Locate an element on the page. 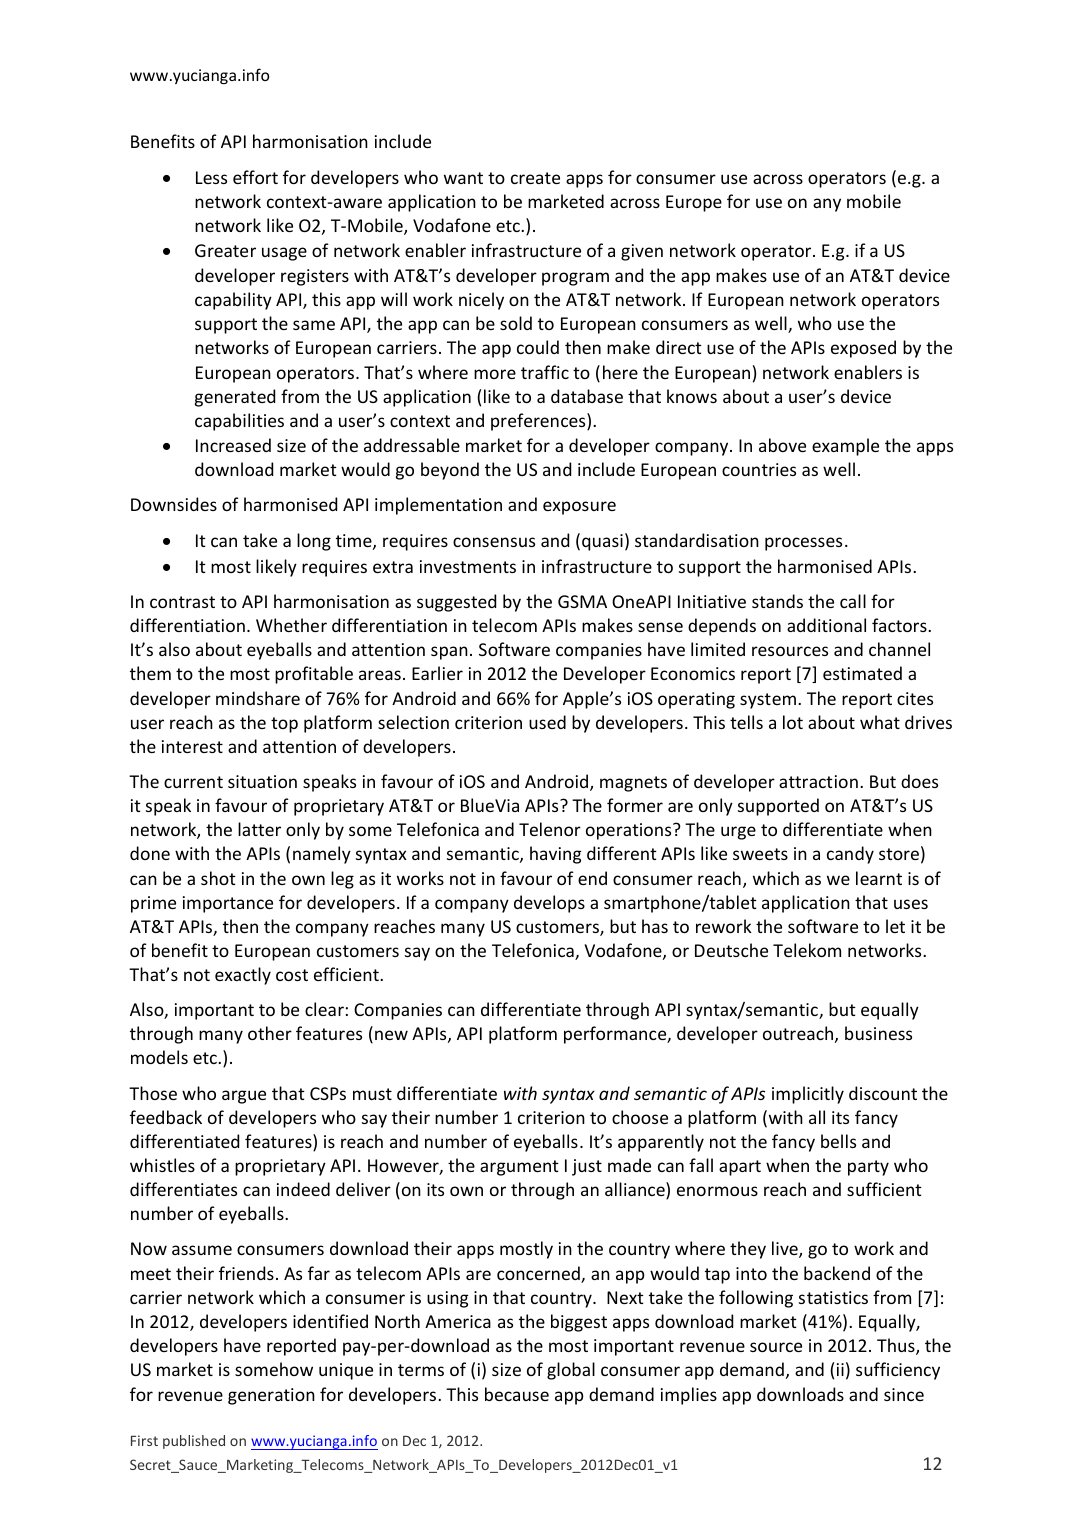 This image has width=1072, height=1516. latter is located at coordinates (259, 829).
